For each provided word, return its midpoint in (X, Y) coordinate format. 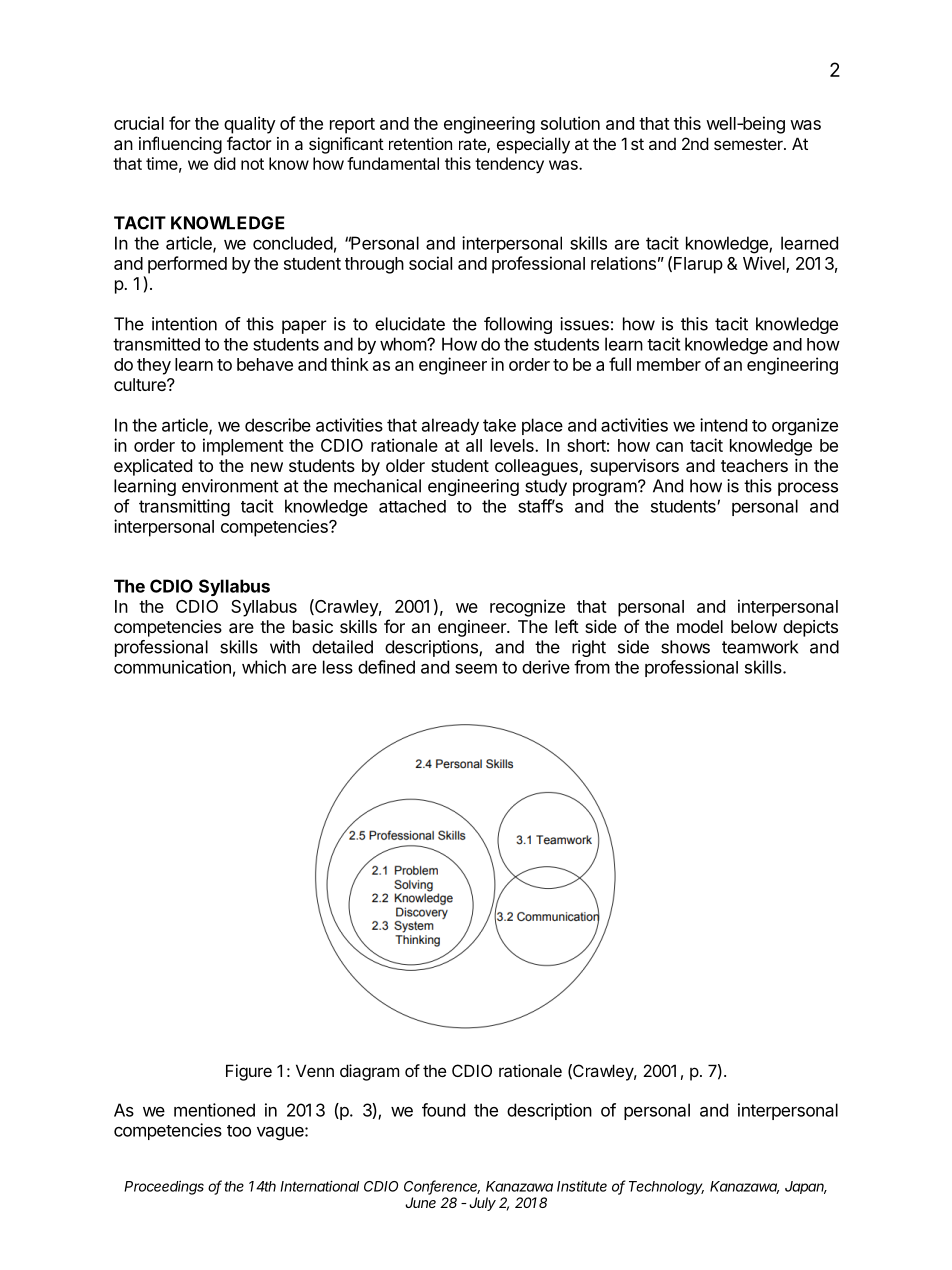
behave (265, 364)
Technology (666, 1188)
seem (476, 668)
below (754, 626)
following (518, 325)
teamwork (760, 647)
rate (473, 145)
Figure (249, 1072)
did (225, 163)
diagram (369, 1072)
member (669, 364)
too (239, 1131)
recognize (527, 608)
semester (749, 144)
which (264, 667)
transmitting (184, 508)
